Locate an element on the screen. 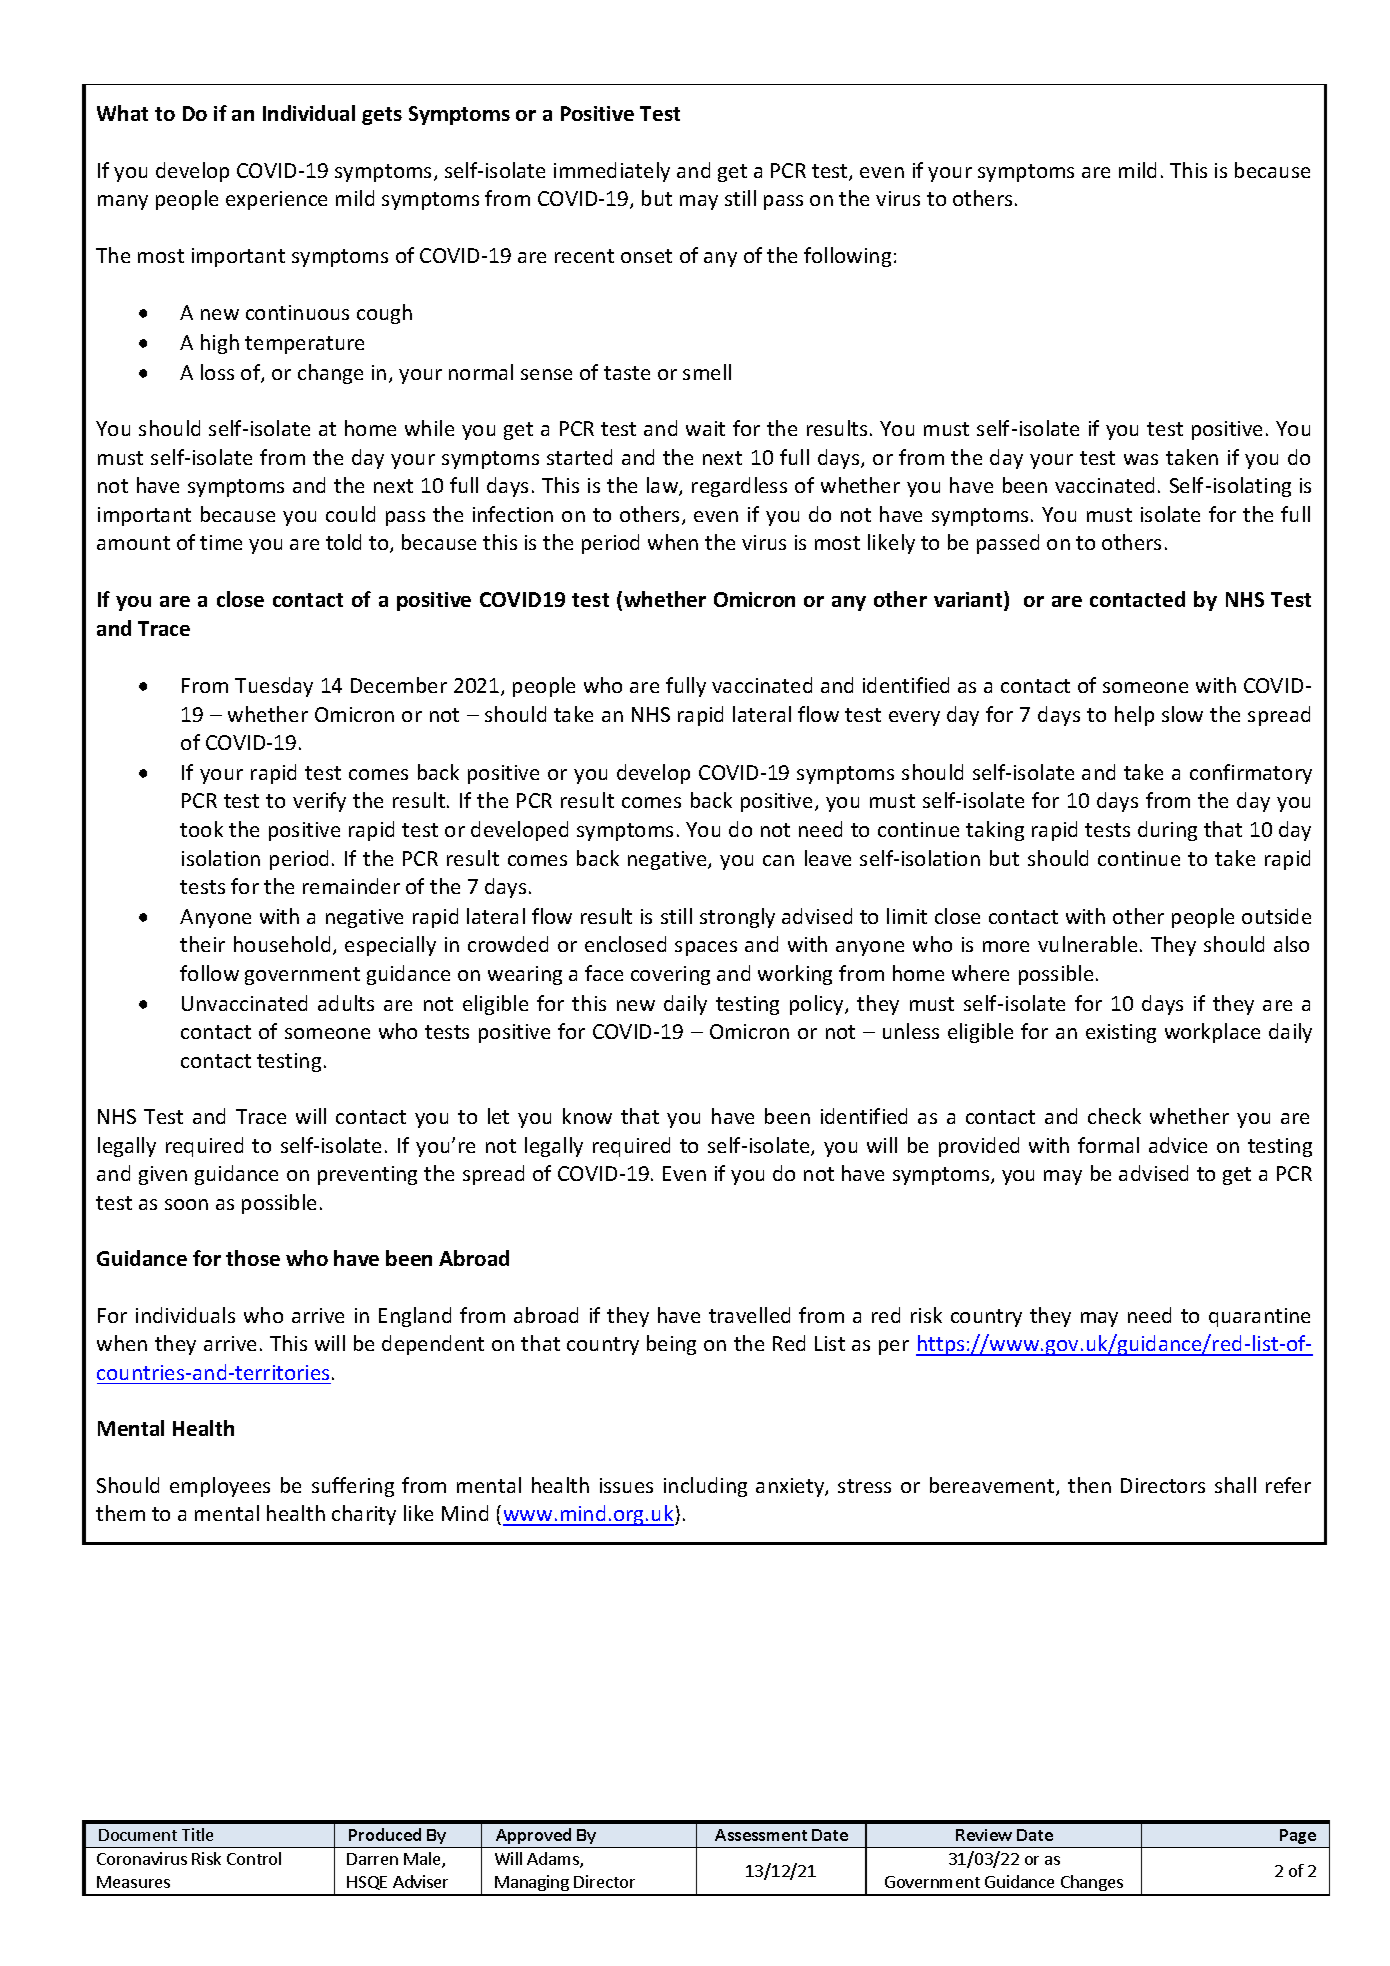  Page is located at coordinates (1298, 1836).
